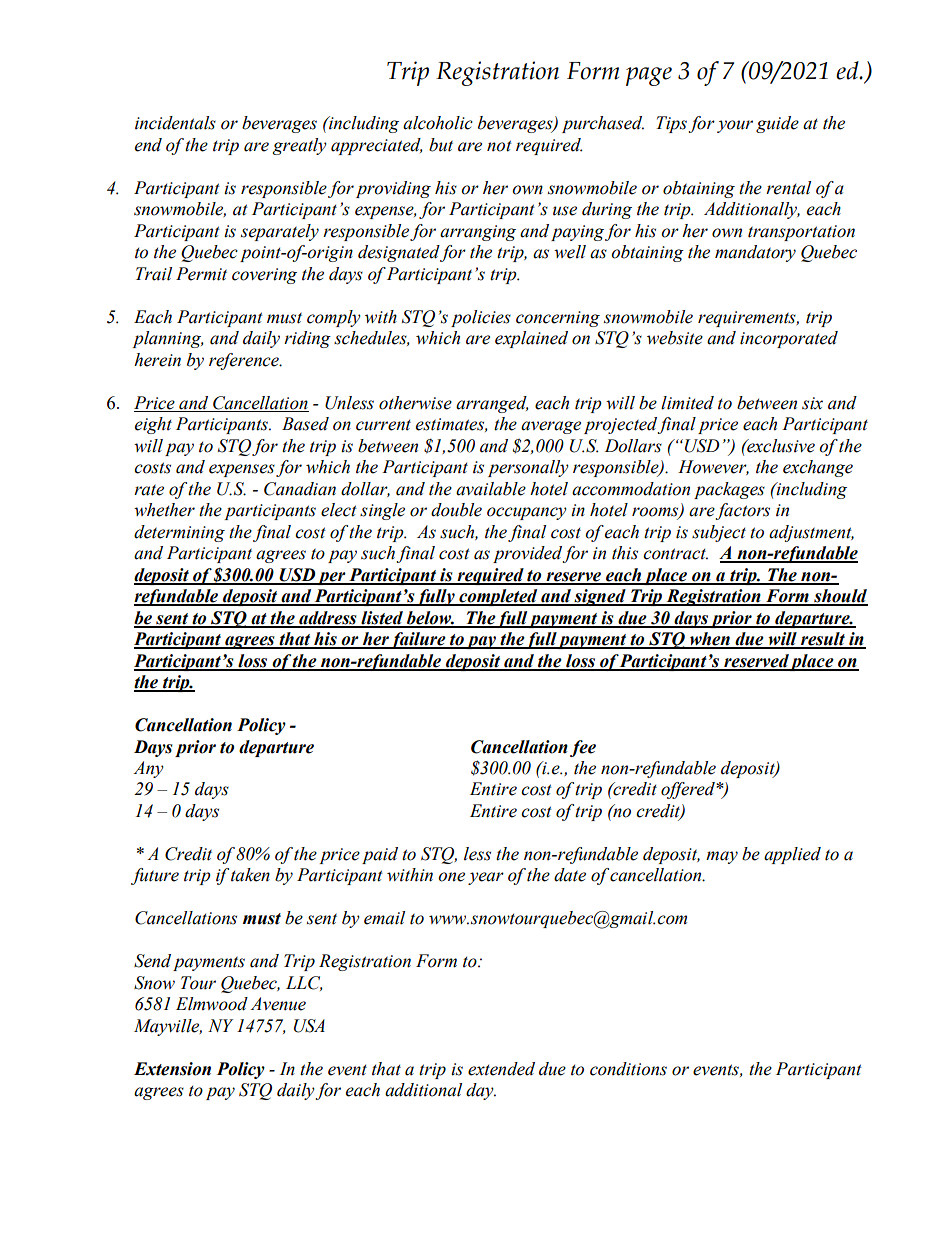 The image size is (952, 1233). Describe the element at coordinates (278, 1004) in the screenshot. I see `Avenue` at that location.
